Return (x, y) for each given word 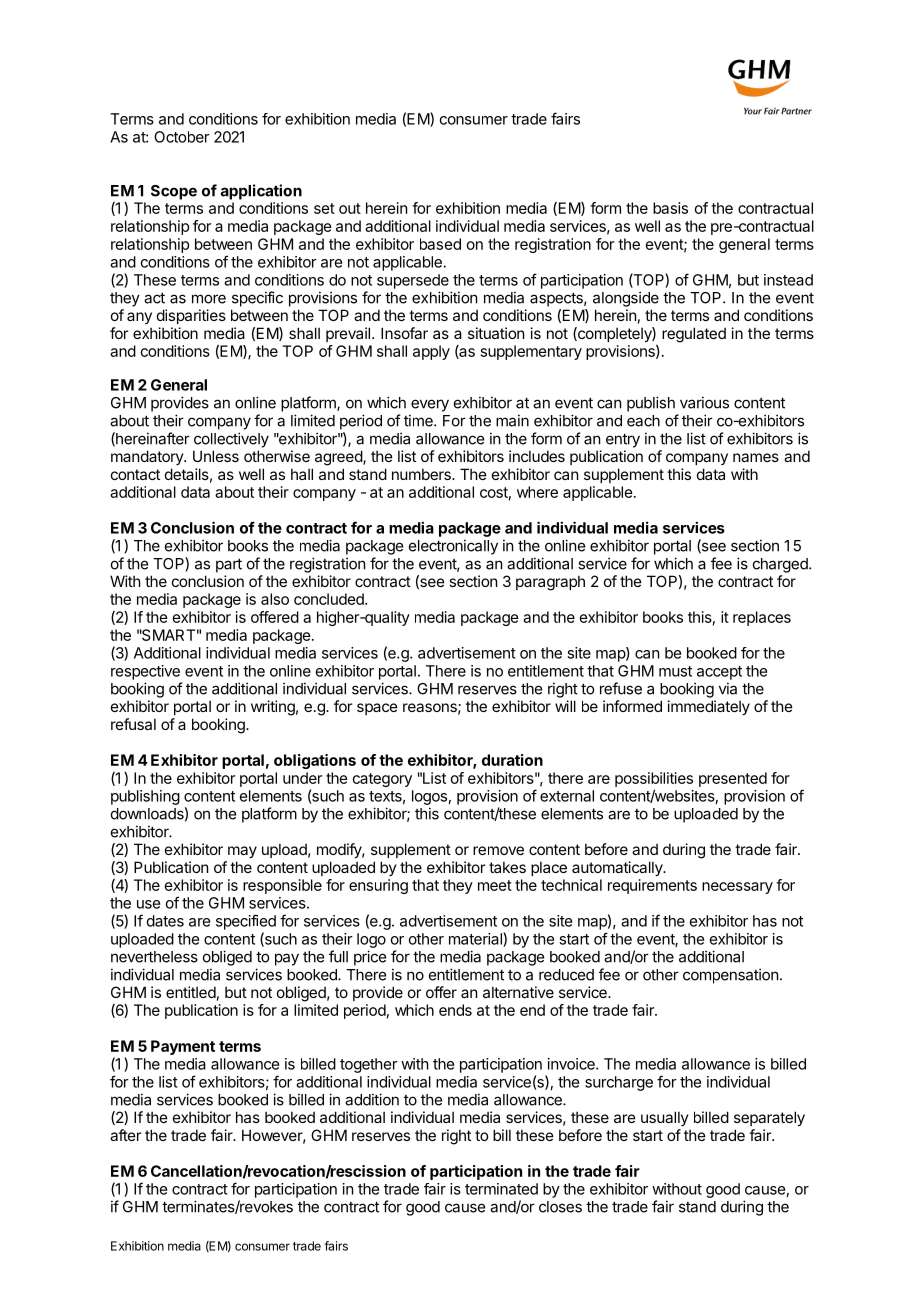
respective (145, 672)
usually (665, 1118)
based (440, 244)
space (377, 709)
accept (719, 673)
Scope (174, 192)
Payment (183, 1047)
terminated (501, 1189)
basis (670, 208)
